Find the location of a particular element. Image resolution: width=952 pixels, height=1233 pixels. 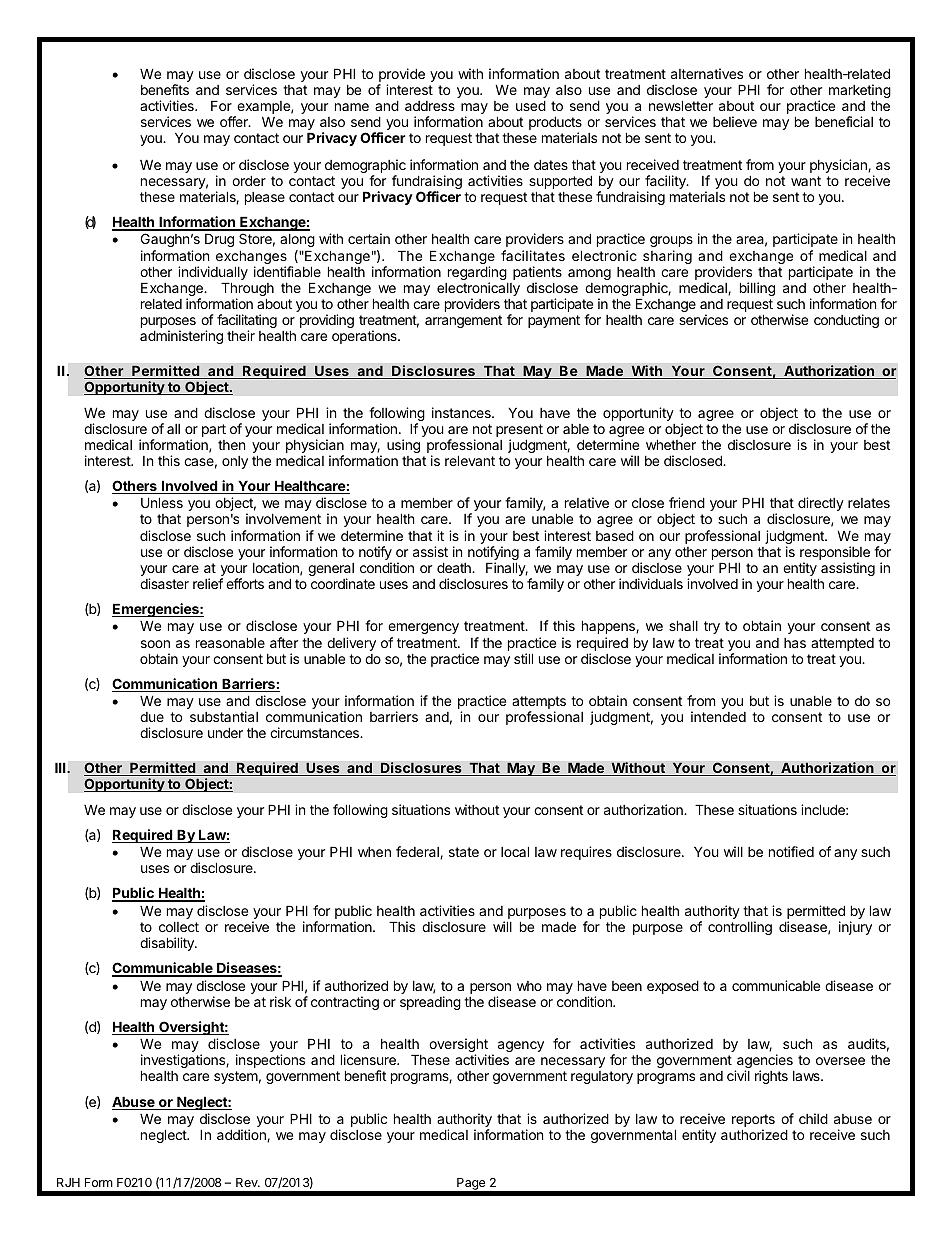

offer is located at coordinates (235, 121).
